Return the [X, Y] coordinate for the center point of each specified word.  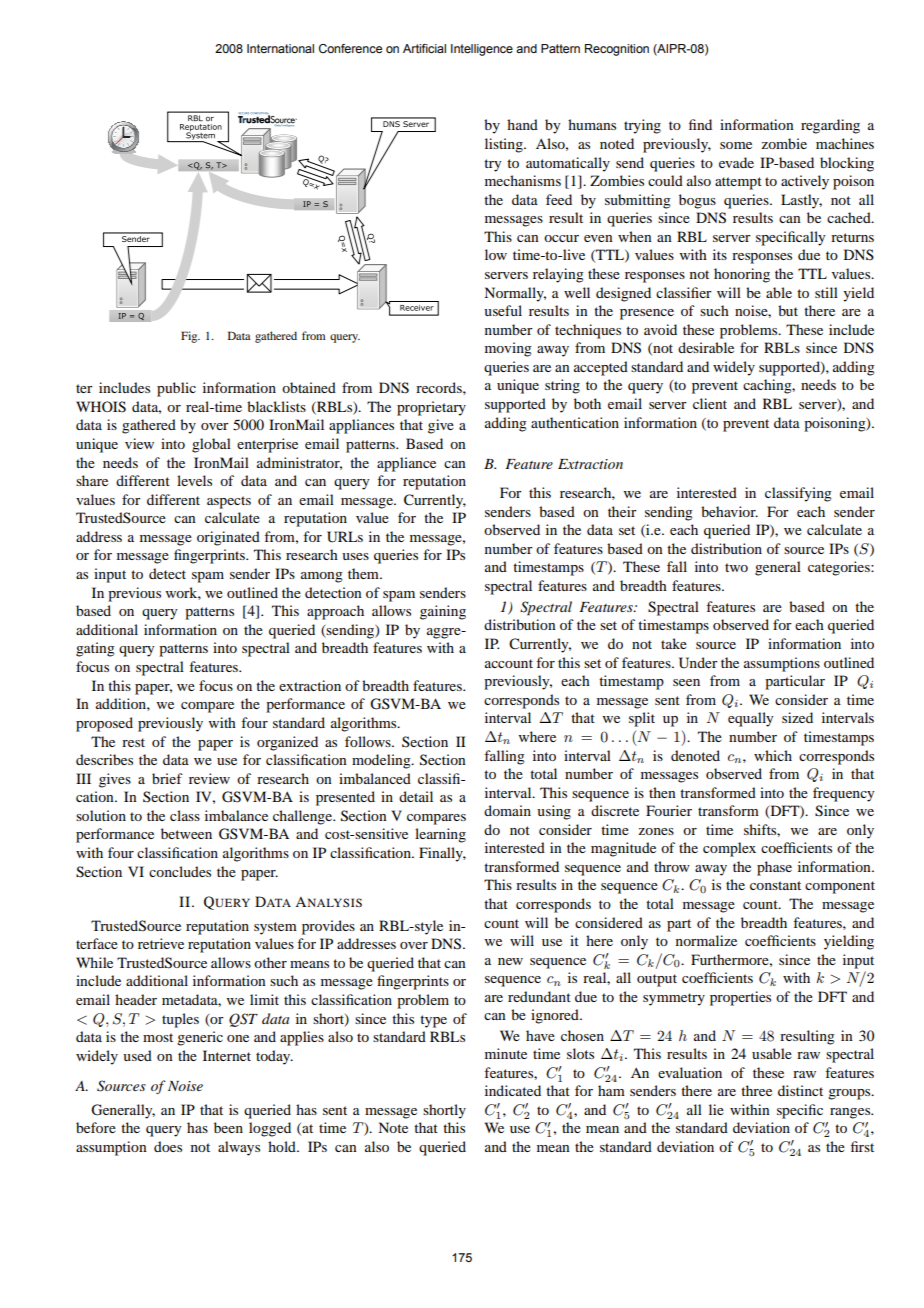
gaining [443, 612]
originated [228, 538]
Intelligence [482, 50]
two [736, 567]
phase [774, 868]
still [826, 292]
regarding [830, 126]
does [168, 1146]
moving [508, 349]
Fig [190, 337]
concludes [180, 871]
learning [440, 835]
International [280, 48]
